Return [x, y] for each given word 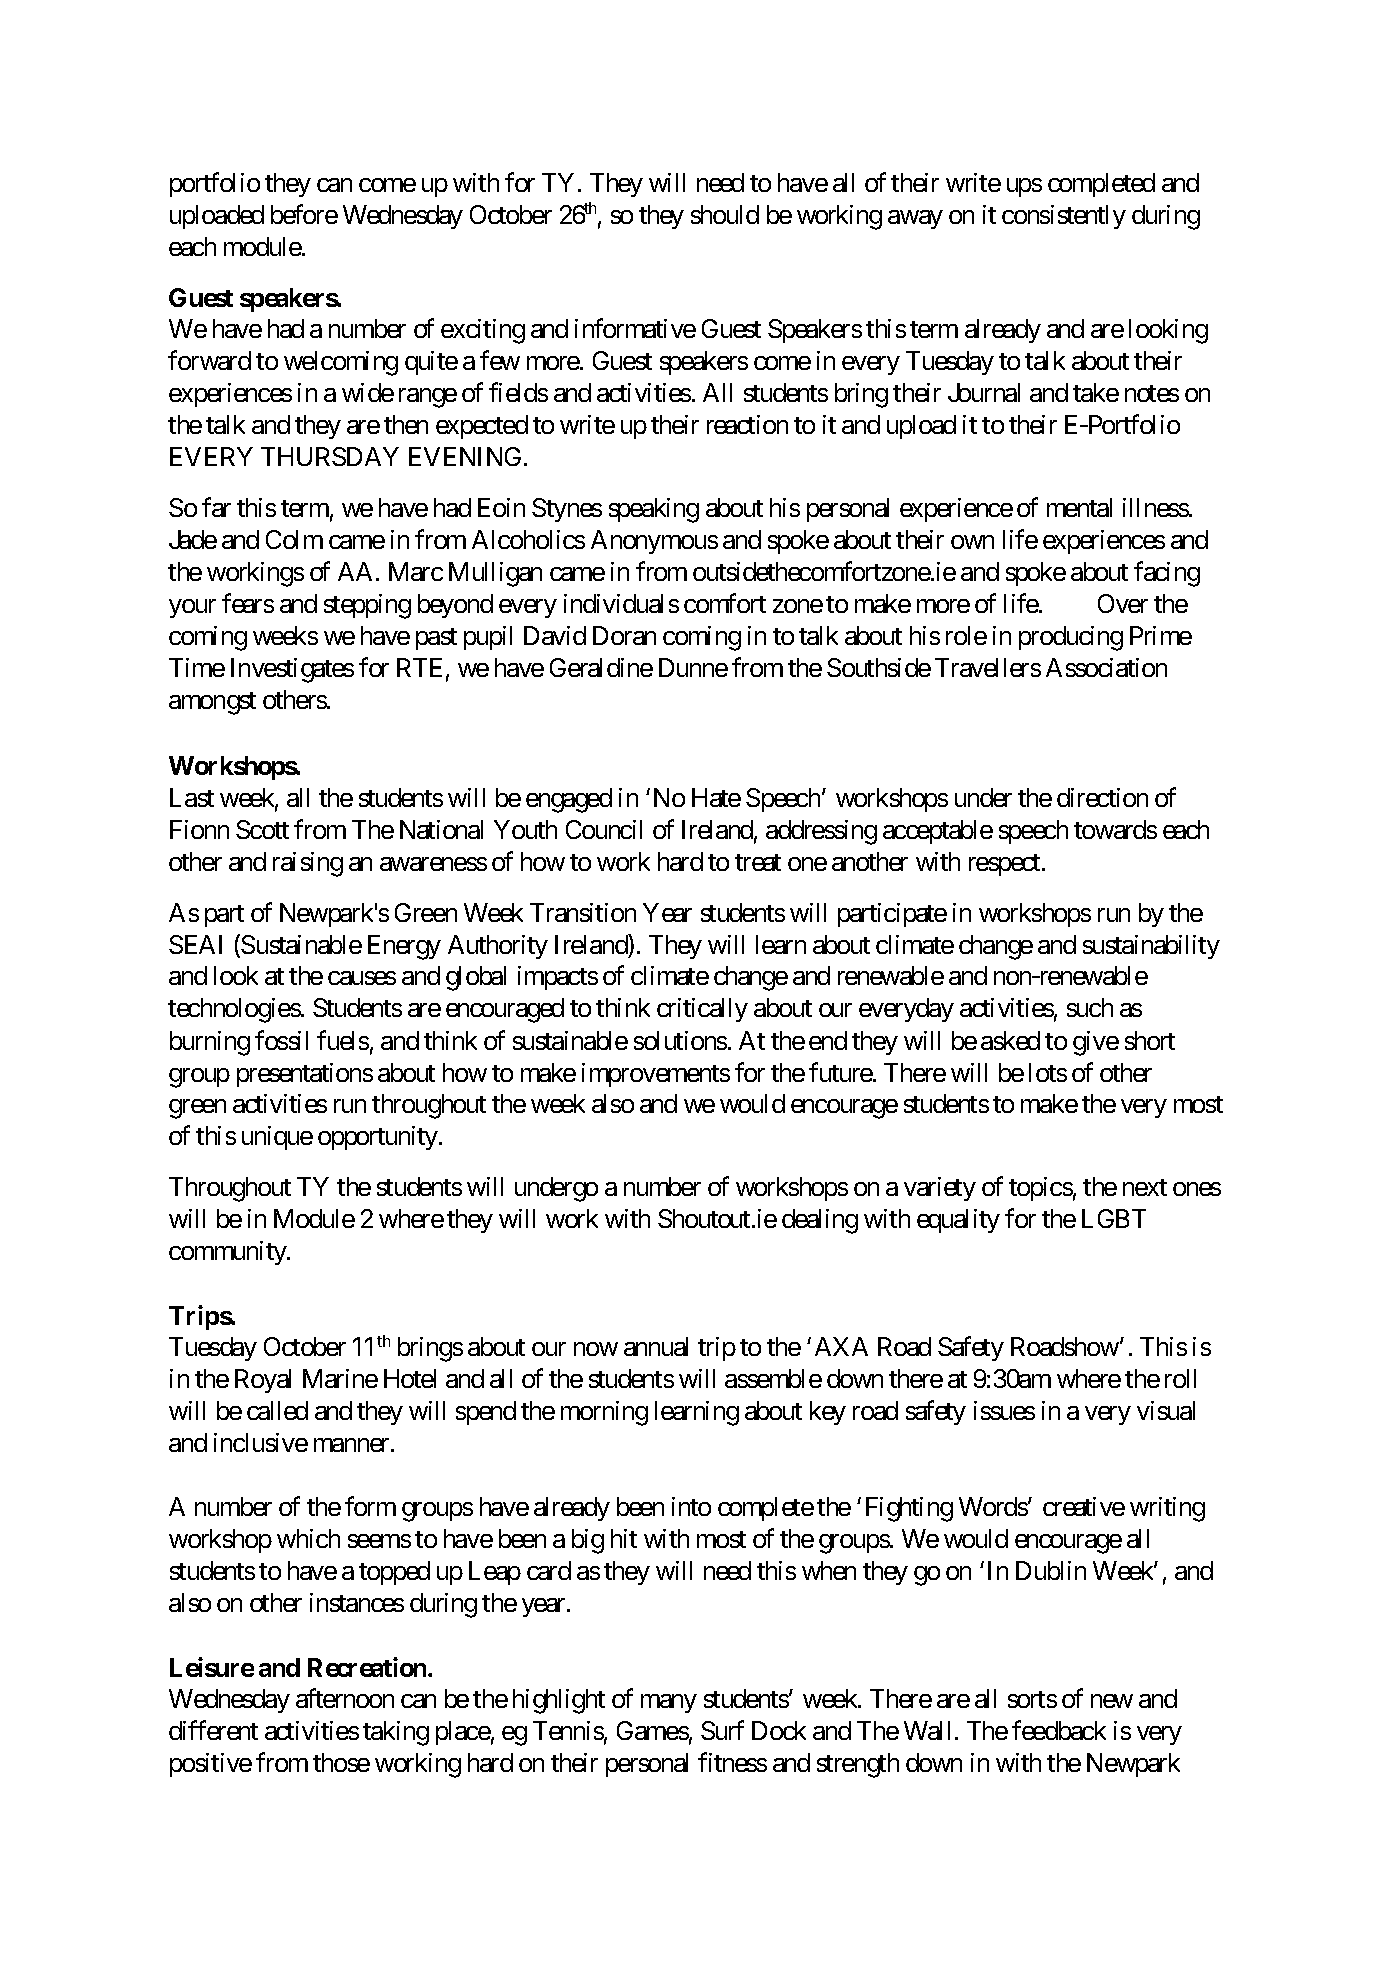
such [1090, 1007]
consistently [1064, 217]
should [725, 214]
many [669, 1703]
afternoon [345, 1698]
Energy [404, 947]
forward [209, 360]
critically [702, 1010]
